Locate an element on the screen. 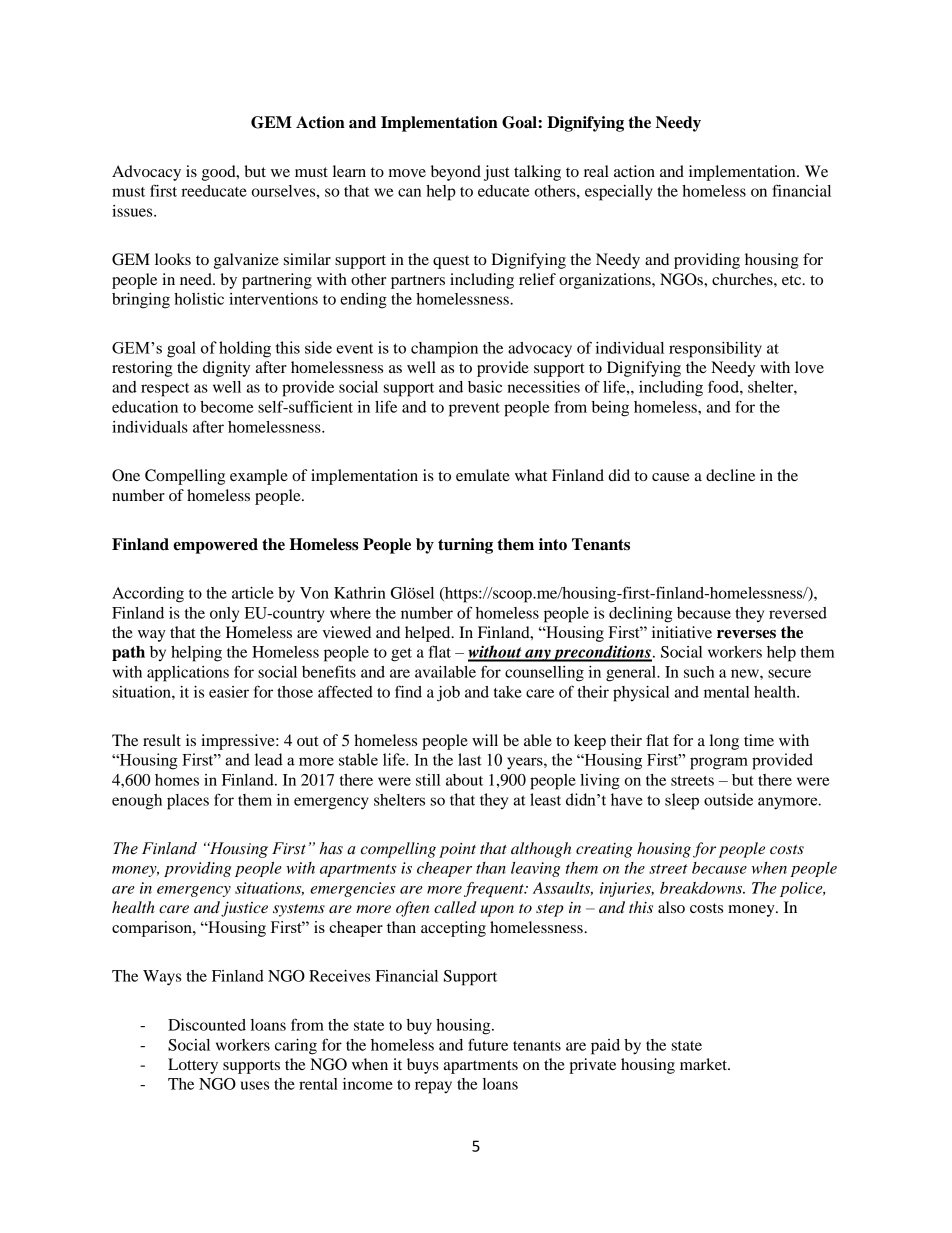 Image resolution: width=952 pixels, height=1233 pixels. breakdowns is located at coordinates (702, 888).
